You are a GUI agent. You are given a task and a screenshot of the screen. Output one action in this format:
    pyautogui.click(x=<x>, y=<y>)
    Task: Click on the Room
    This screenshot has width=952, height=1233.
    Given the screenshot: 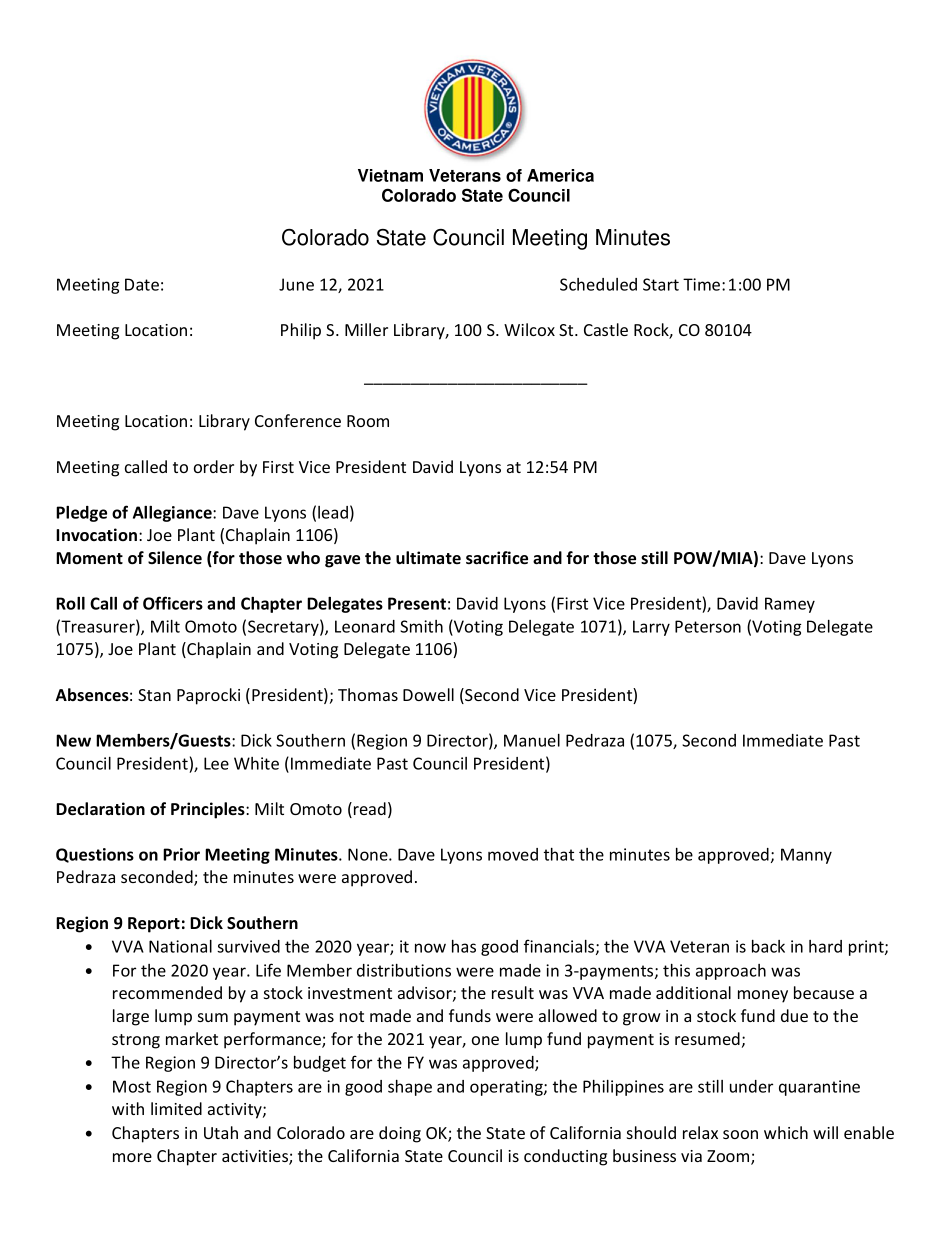 What is the action you would take?
    pyautogui.click(x=368, y=421)
